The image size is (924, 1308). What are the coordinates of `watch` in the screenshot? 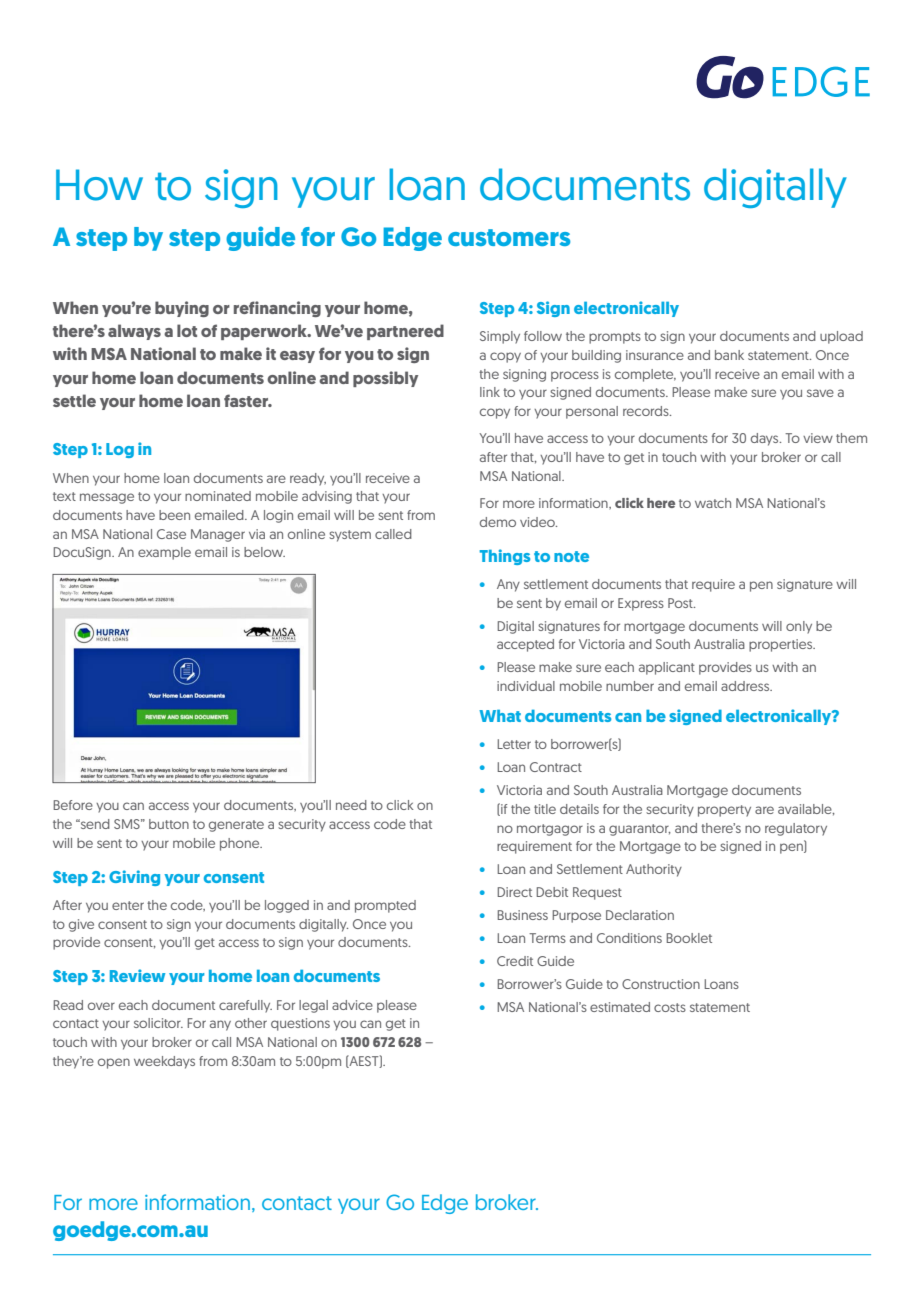 It's located at (713, 503).
